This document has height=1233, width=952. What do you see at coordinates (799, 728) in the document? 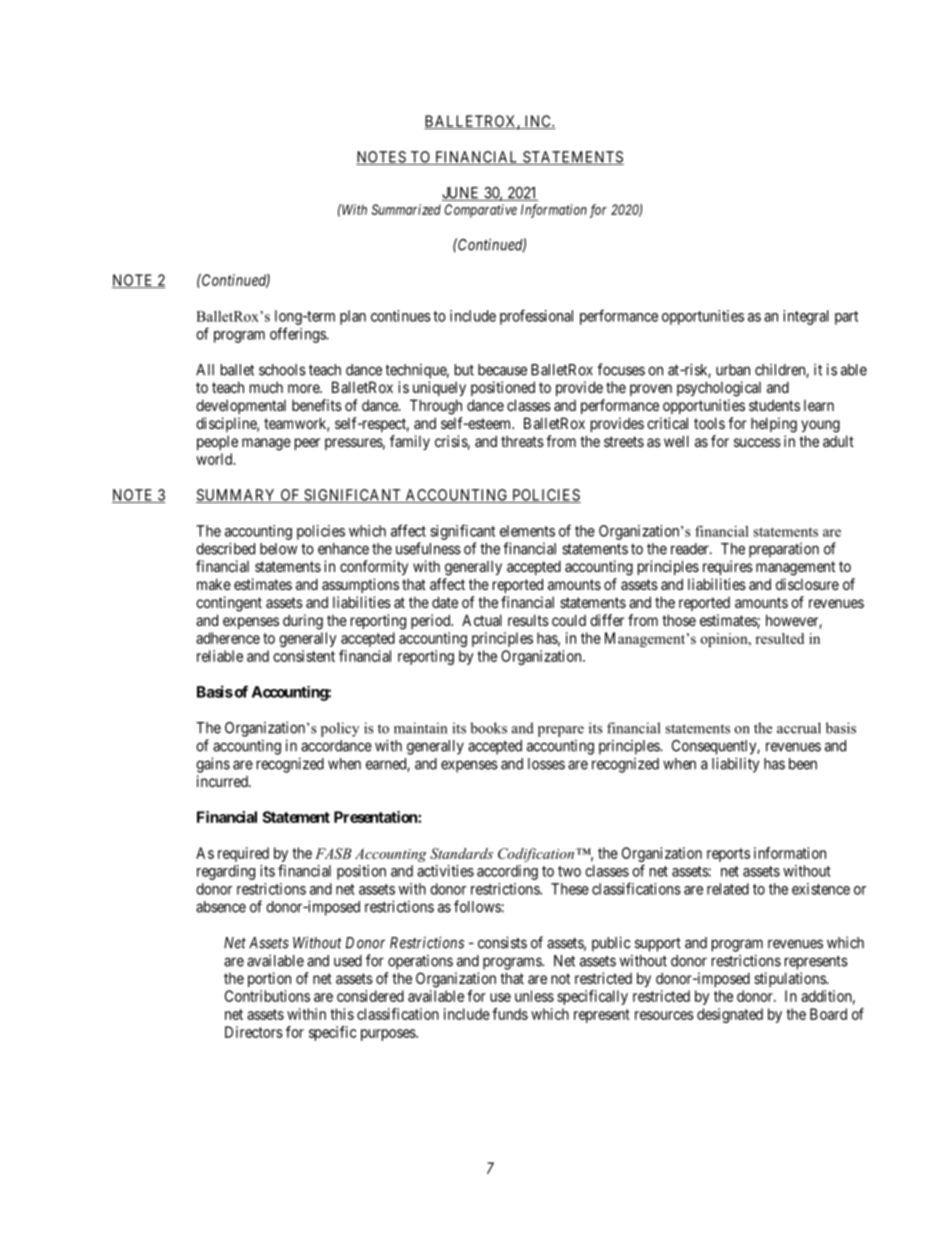
I see `accrual` at bounding box center [799, 728].
